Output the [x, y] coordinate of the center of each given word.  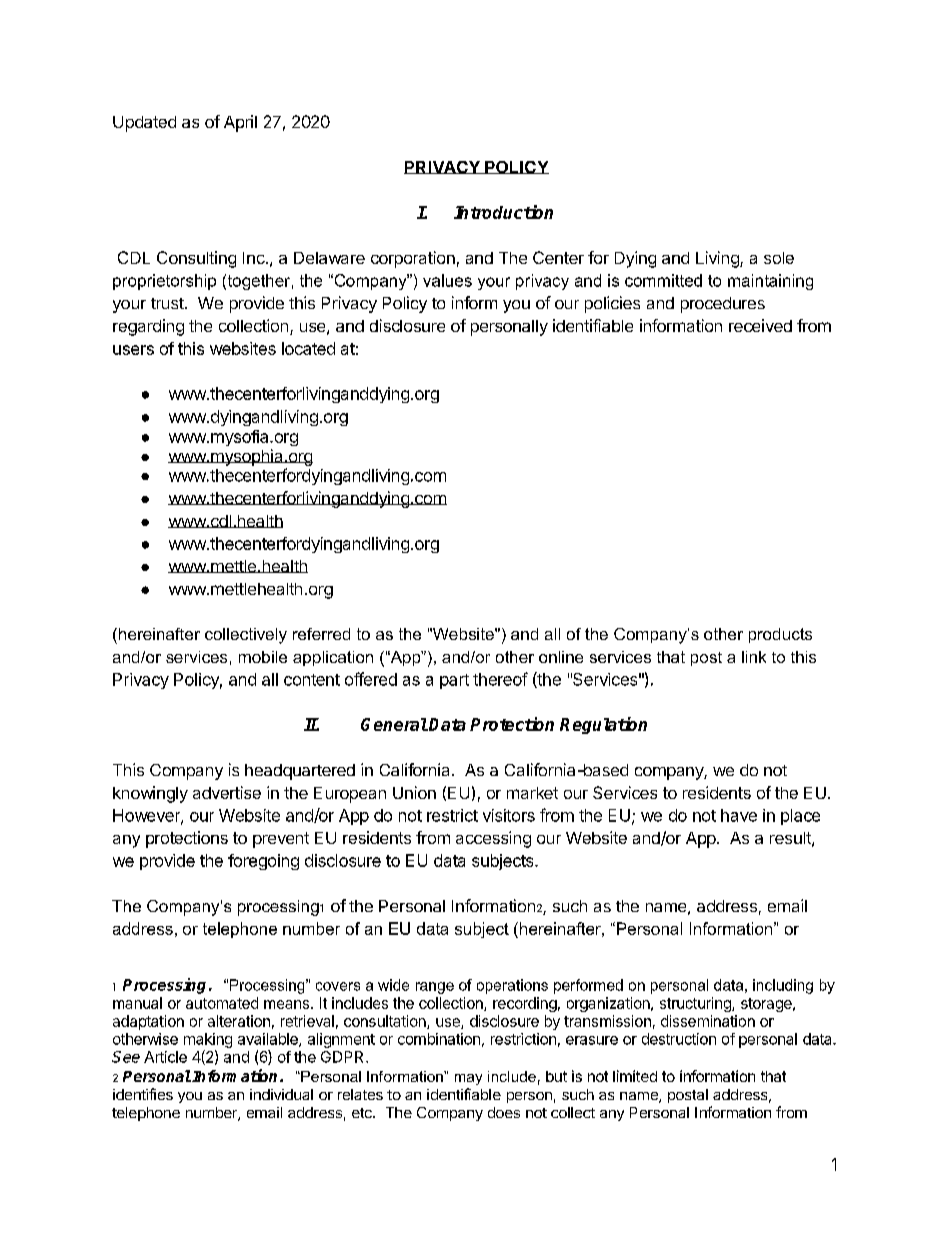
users [133, 350]
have [739, 815]
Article [165, 1057]
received [760, 325]
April [240, 123]
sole [779, 258]
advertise [227, 792]
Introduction [503, 212]
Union [414, 792]
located [308, 348]
